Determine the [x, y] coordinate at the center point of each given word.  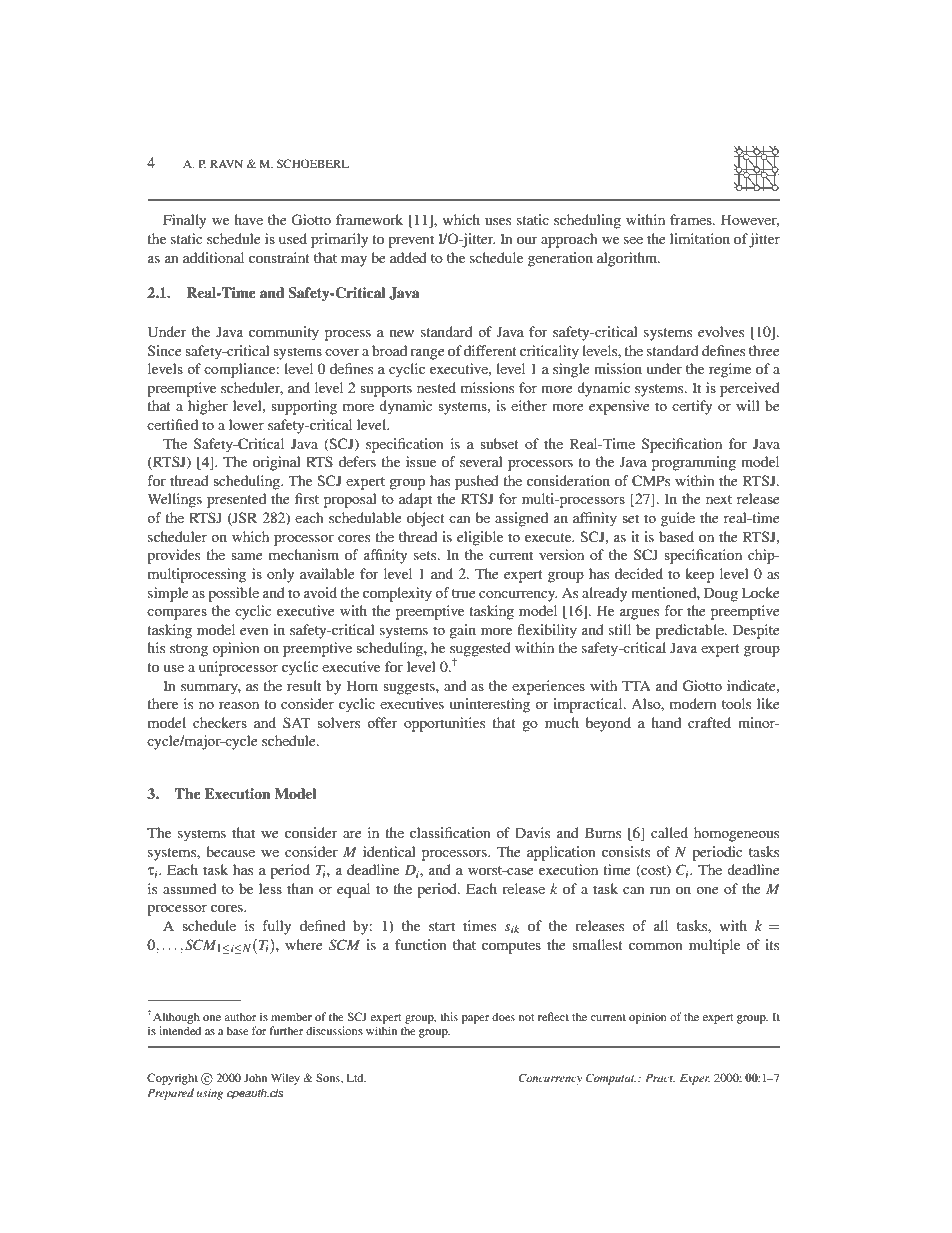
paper [475, 1019]
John [255, 1077]
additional [213, 257]
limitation [700, 238]
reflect [553, 1016]
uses [498, 221]
